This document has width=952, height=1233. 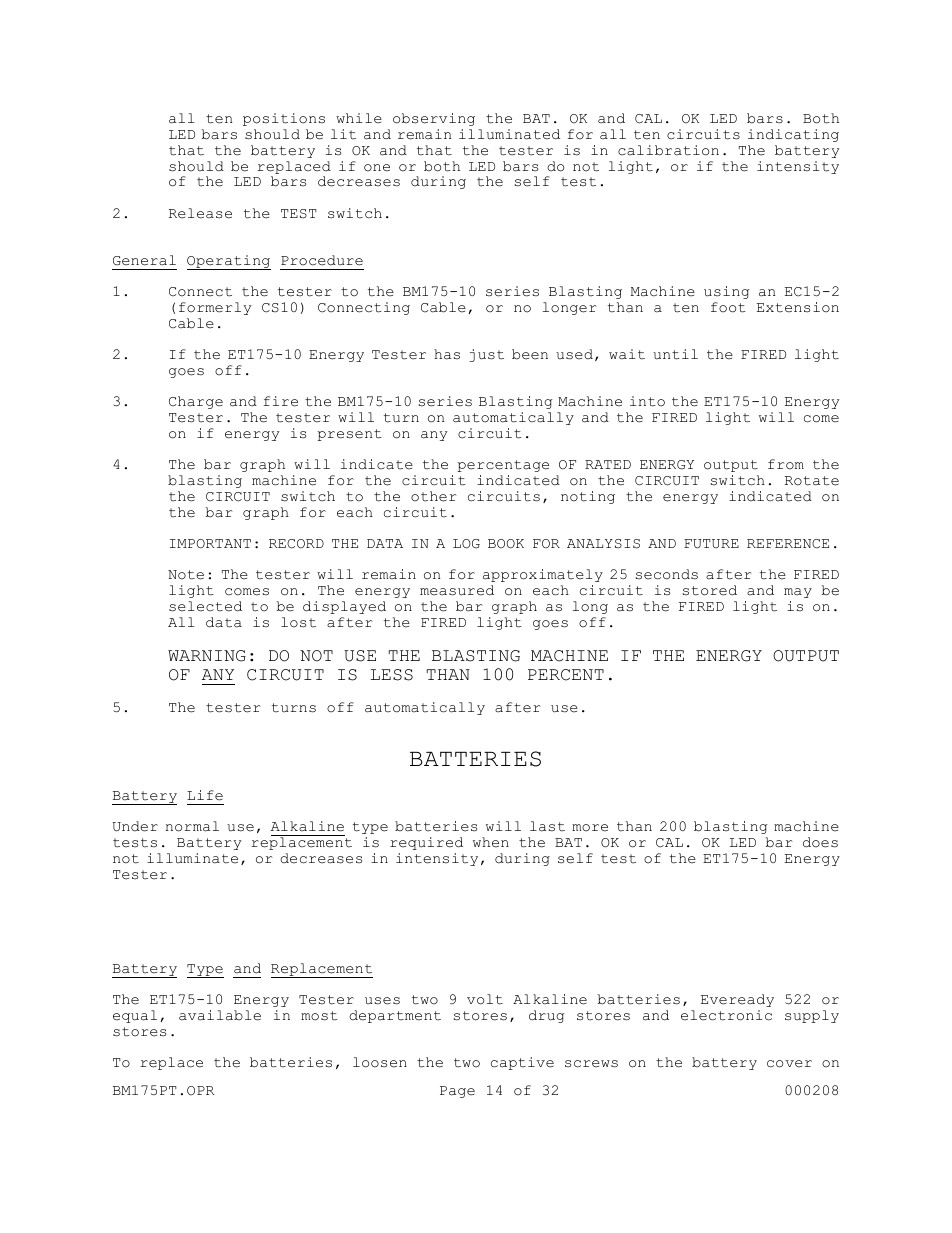 I want to click on other, so click(x=434, y=496).
